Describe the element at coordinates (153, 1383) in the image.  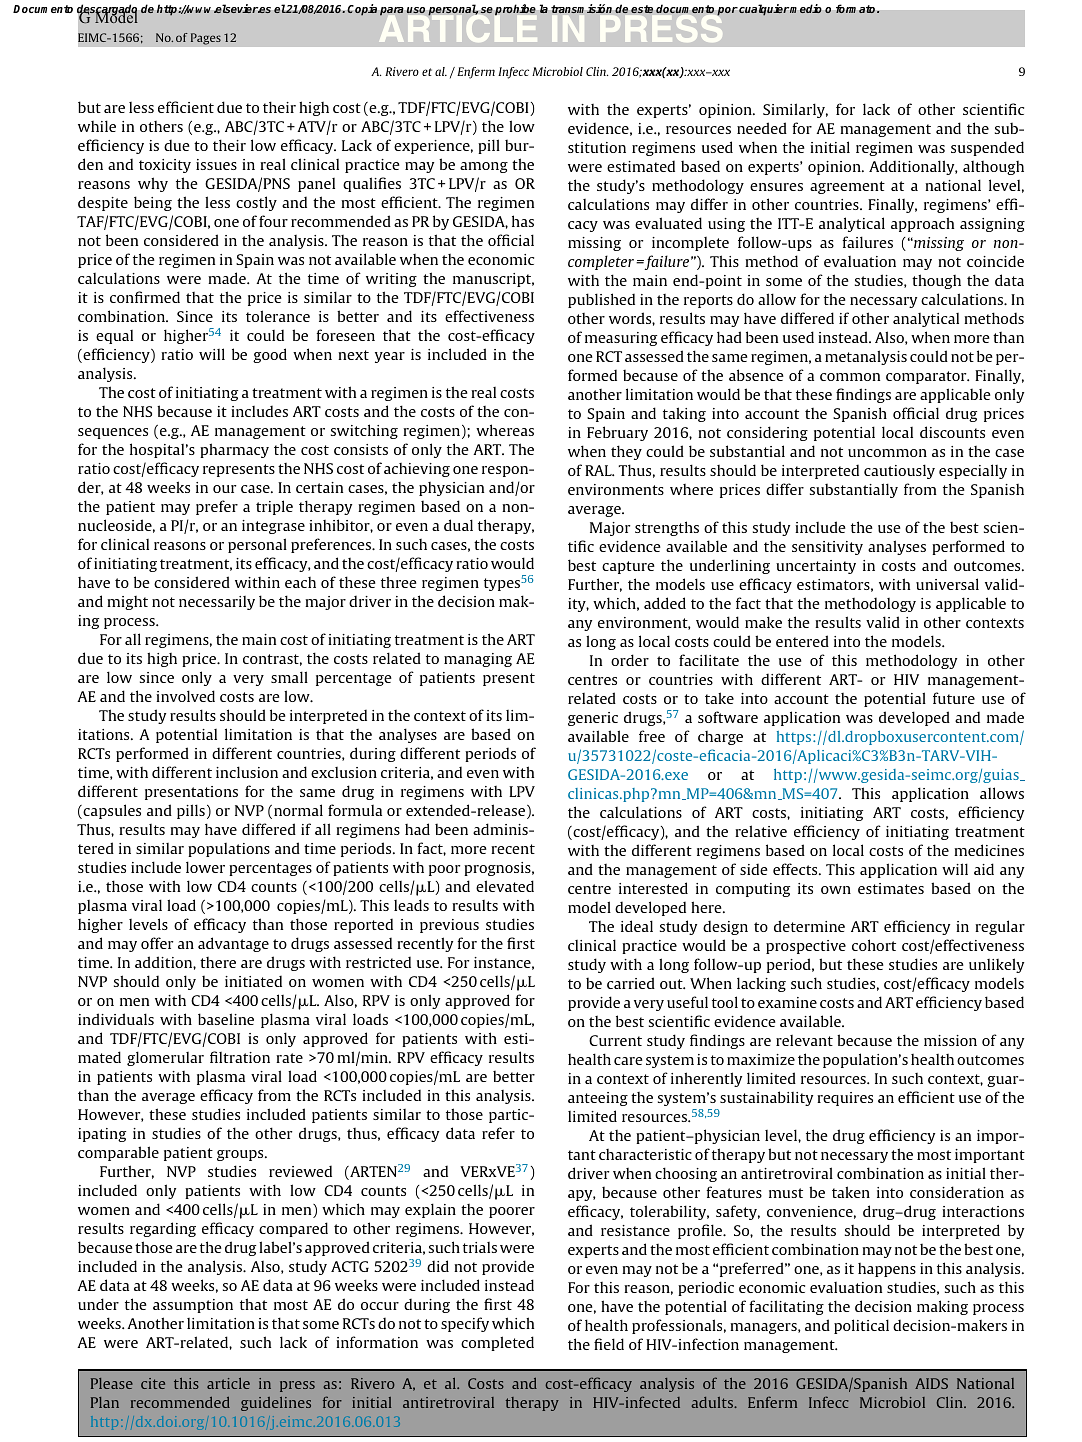
I see `cite` at that location.
